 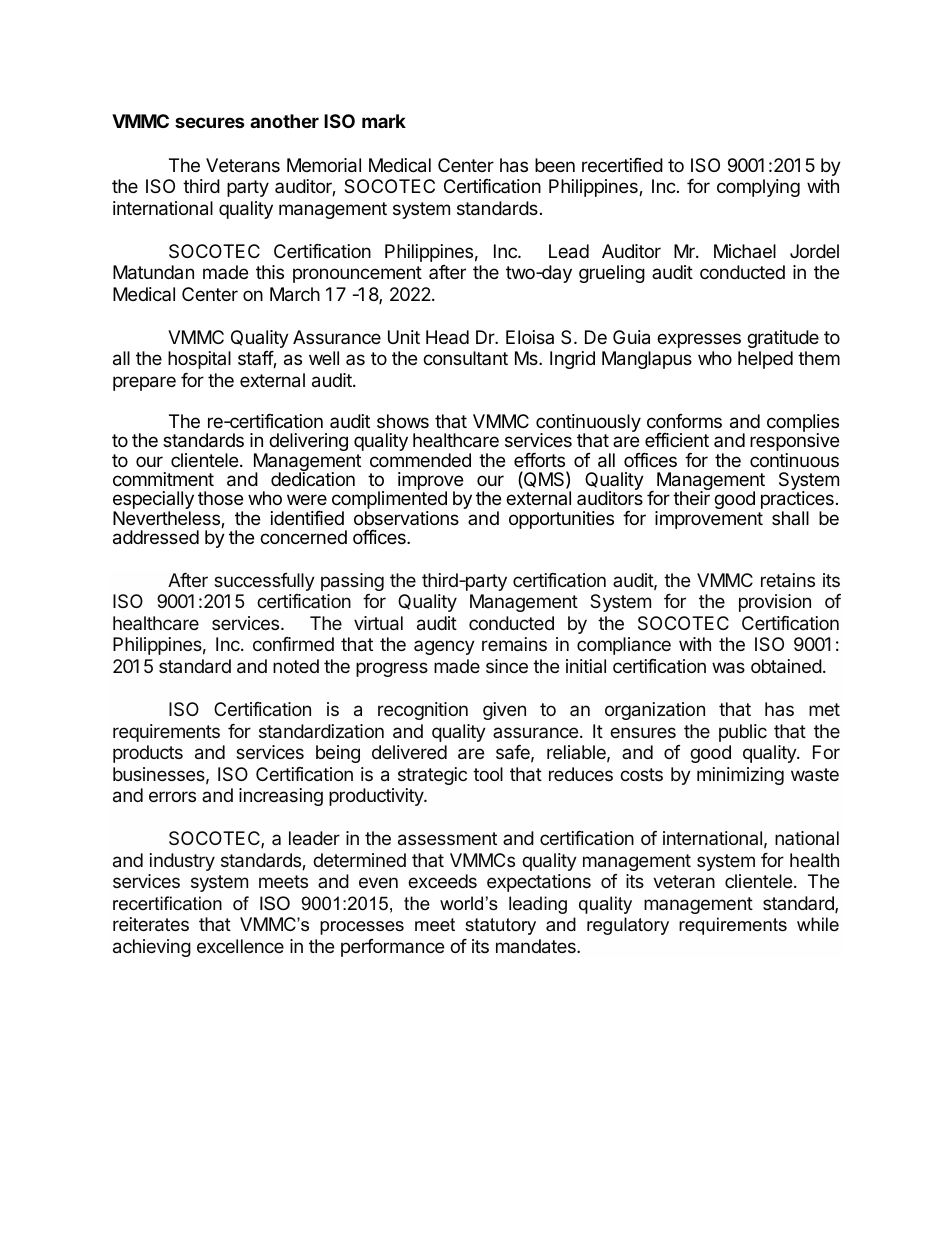 What do you see at coordinates (240, 946) in the page?
I see `excellence` at bounding box center [240, 946].
